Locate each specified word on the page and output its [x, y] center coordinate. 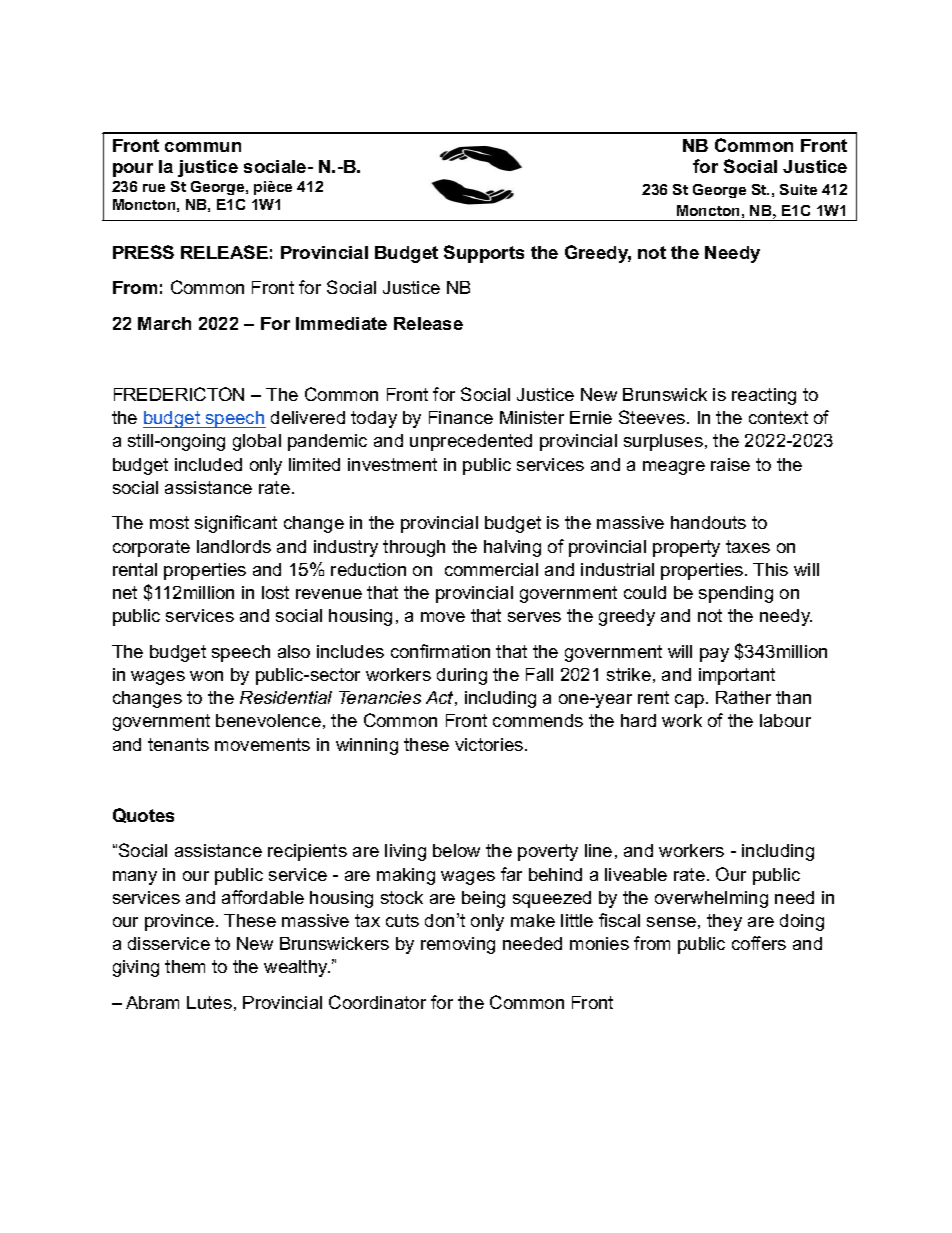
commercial [491, 569]
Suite [798, 189]
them [185, 966]
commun [203, 147]
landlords [234, 546]
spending [736, 594]
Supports [484, 254]
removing [458, 945]
